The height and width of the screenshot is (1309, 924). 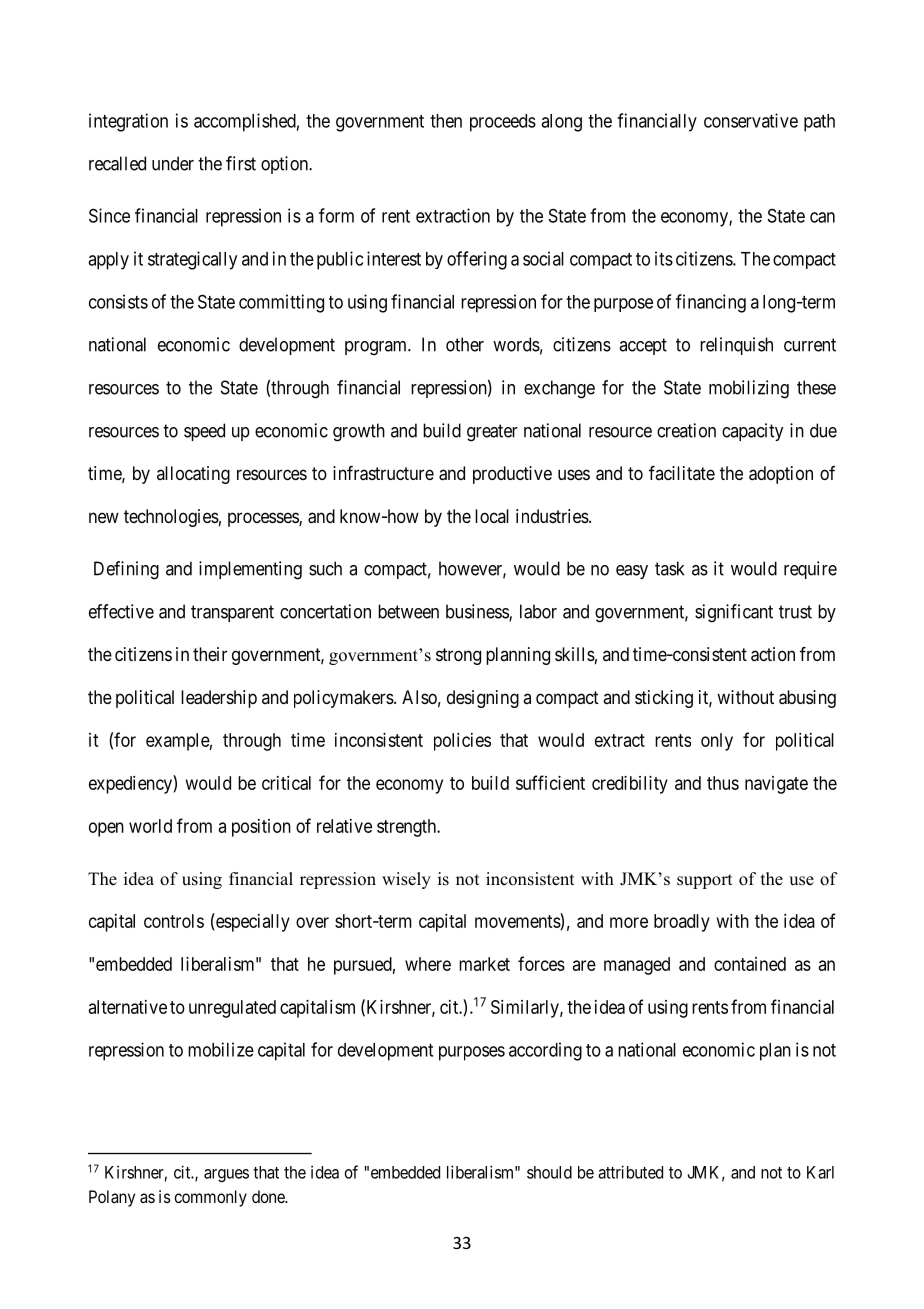 What do you see at coordinates (549, 1172) in the screenshot?
I see `should` at bounding box center [549, 1172].
